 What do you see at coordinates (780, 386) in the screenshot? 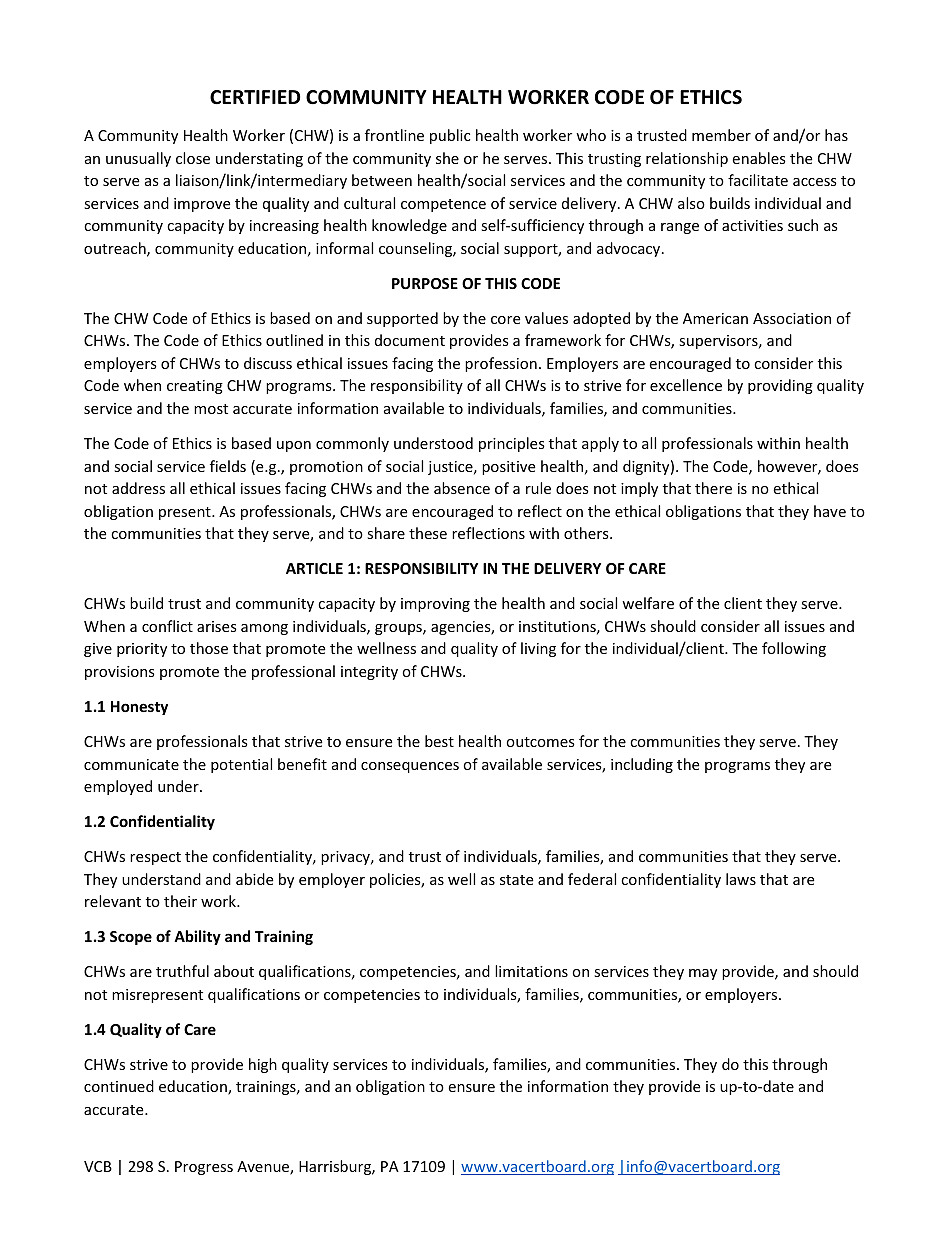
I see `providing` at bounding box center [780, 386].
